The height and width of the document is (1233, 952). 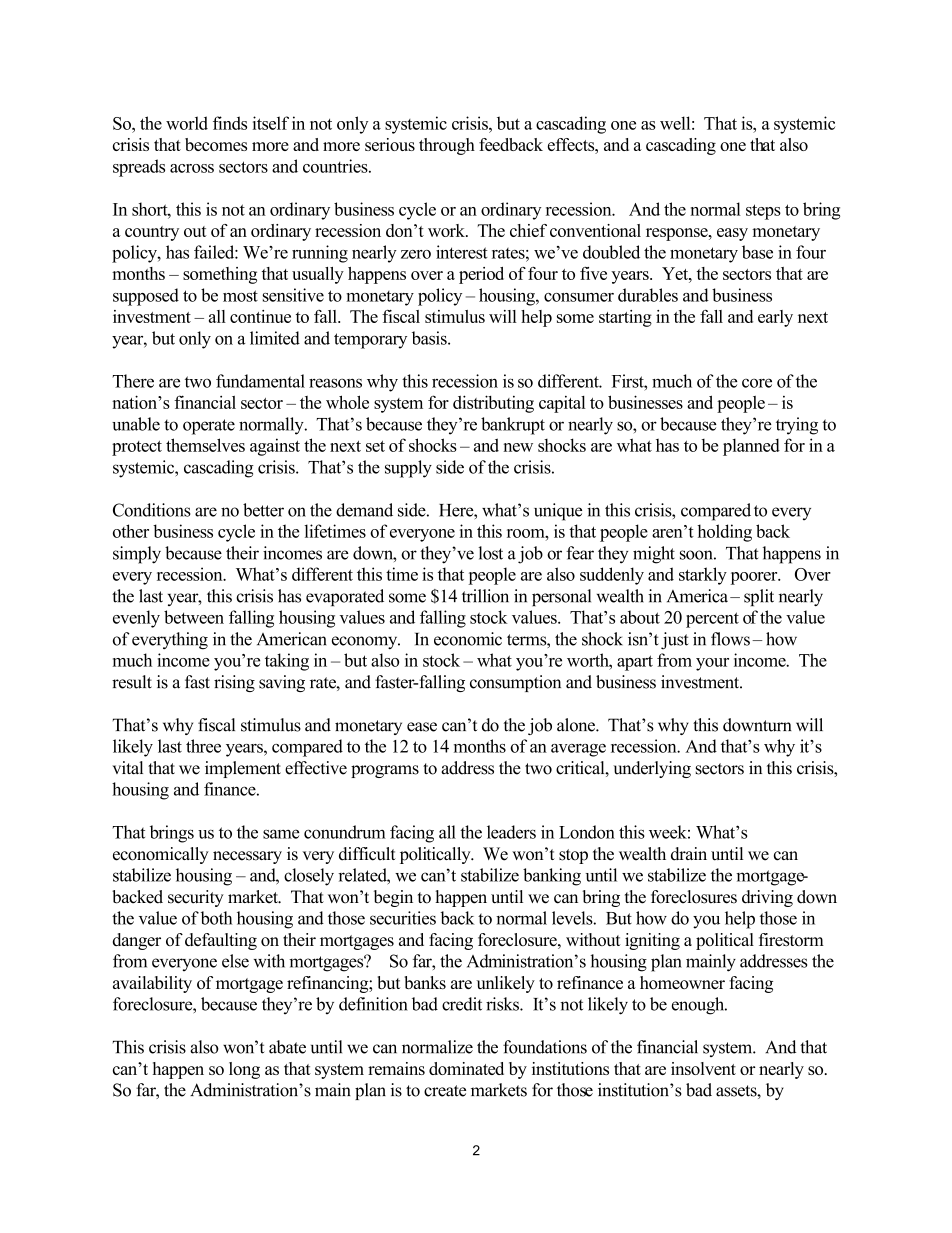 I want to click on necessary, so click(x=247, y=857).
